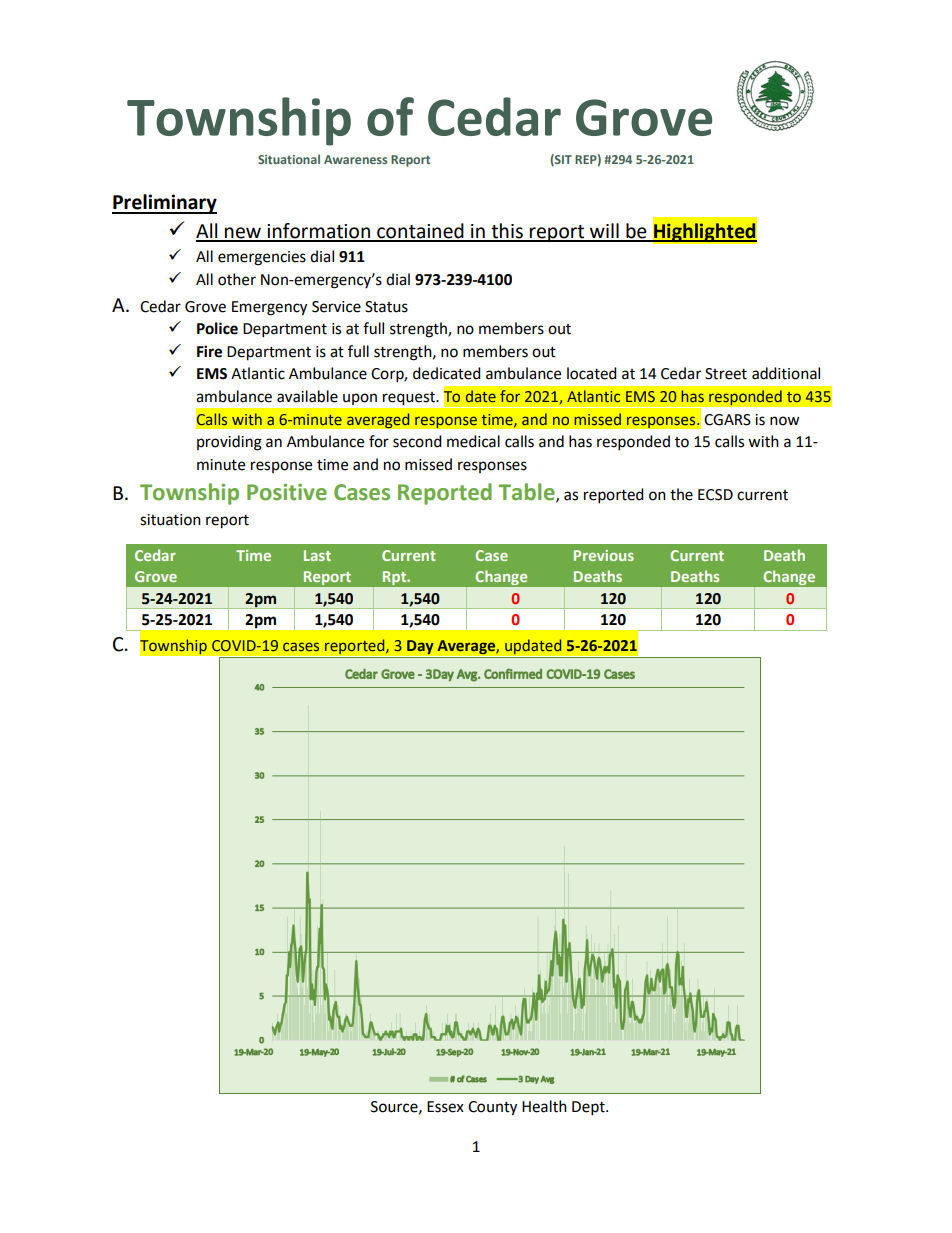 The image size is (952, 1233). I want to click on Previous, so click(604, 555).
